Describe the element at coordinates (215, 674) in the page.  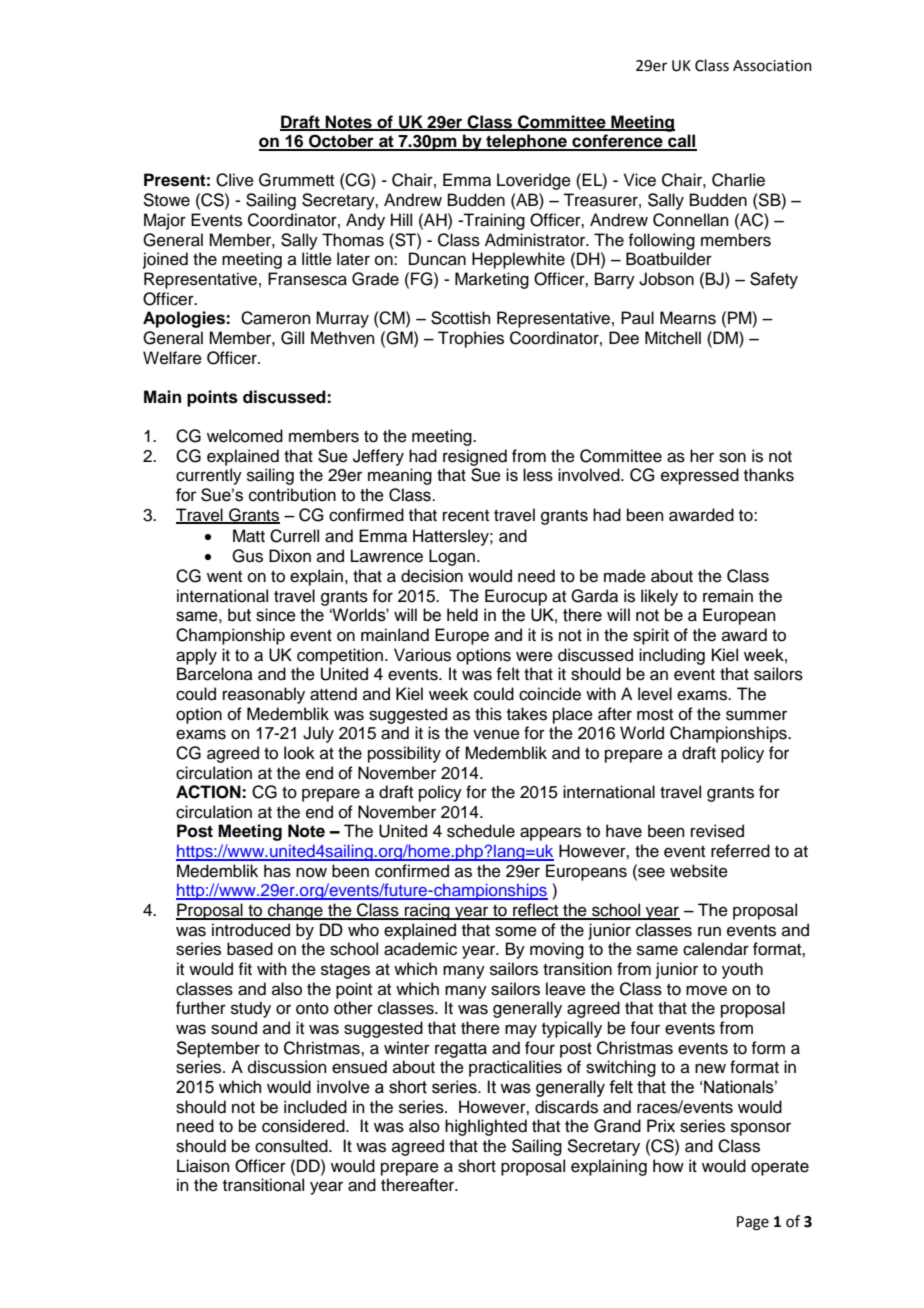
I see `Barcelona` at that location.
